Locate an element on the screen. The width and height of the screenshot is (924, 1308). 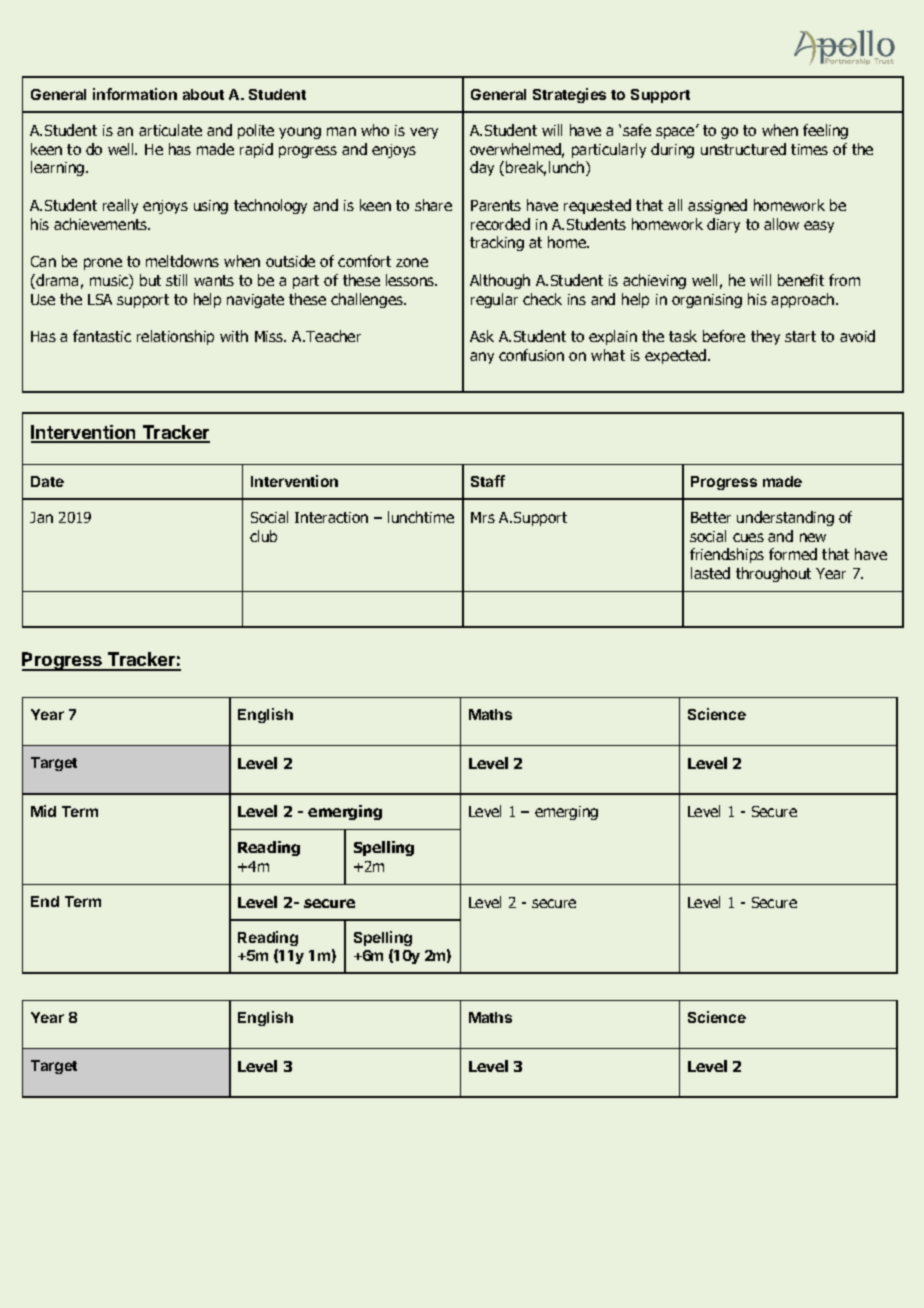
articulate is located at coordinates (170, 130).
